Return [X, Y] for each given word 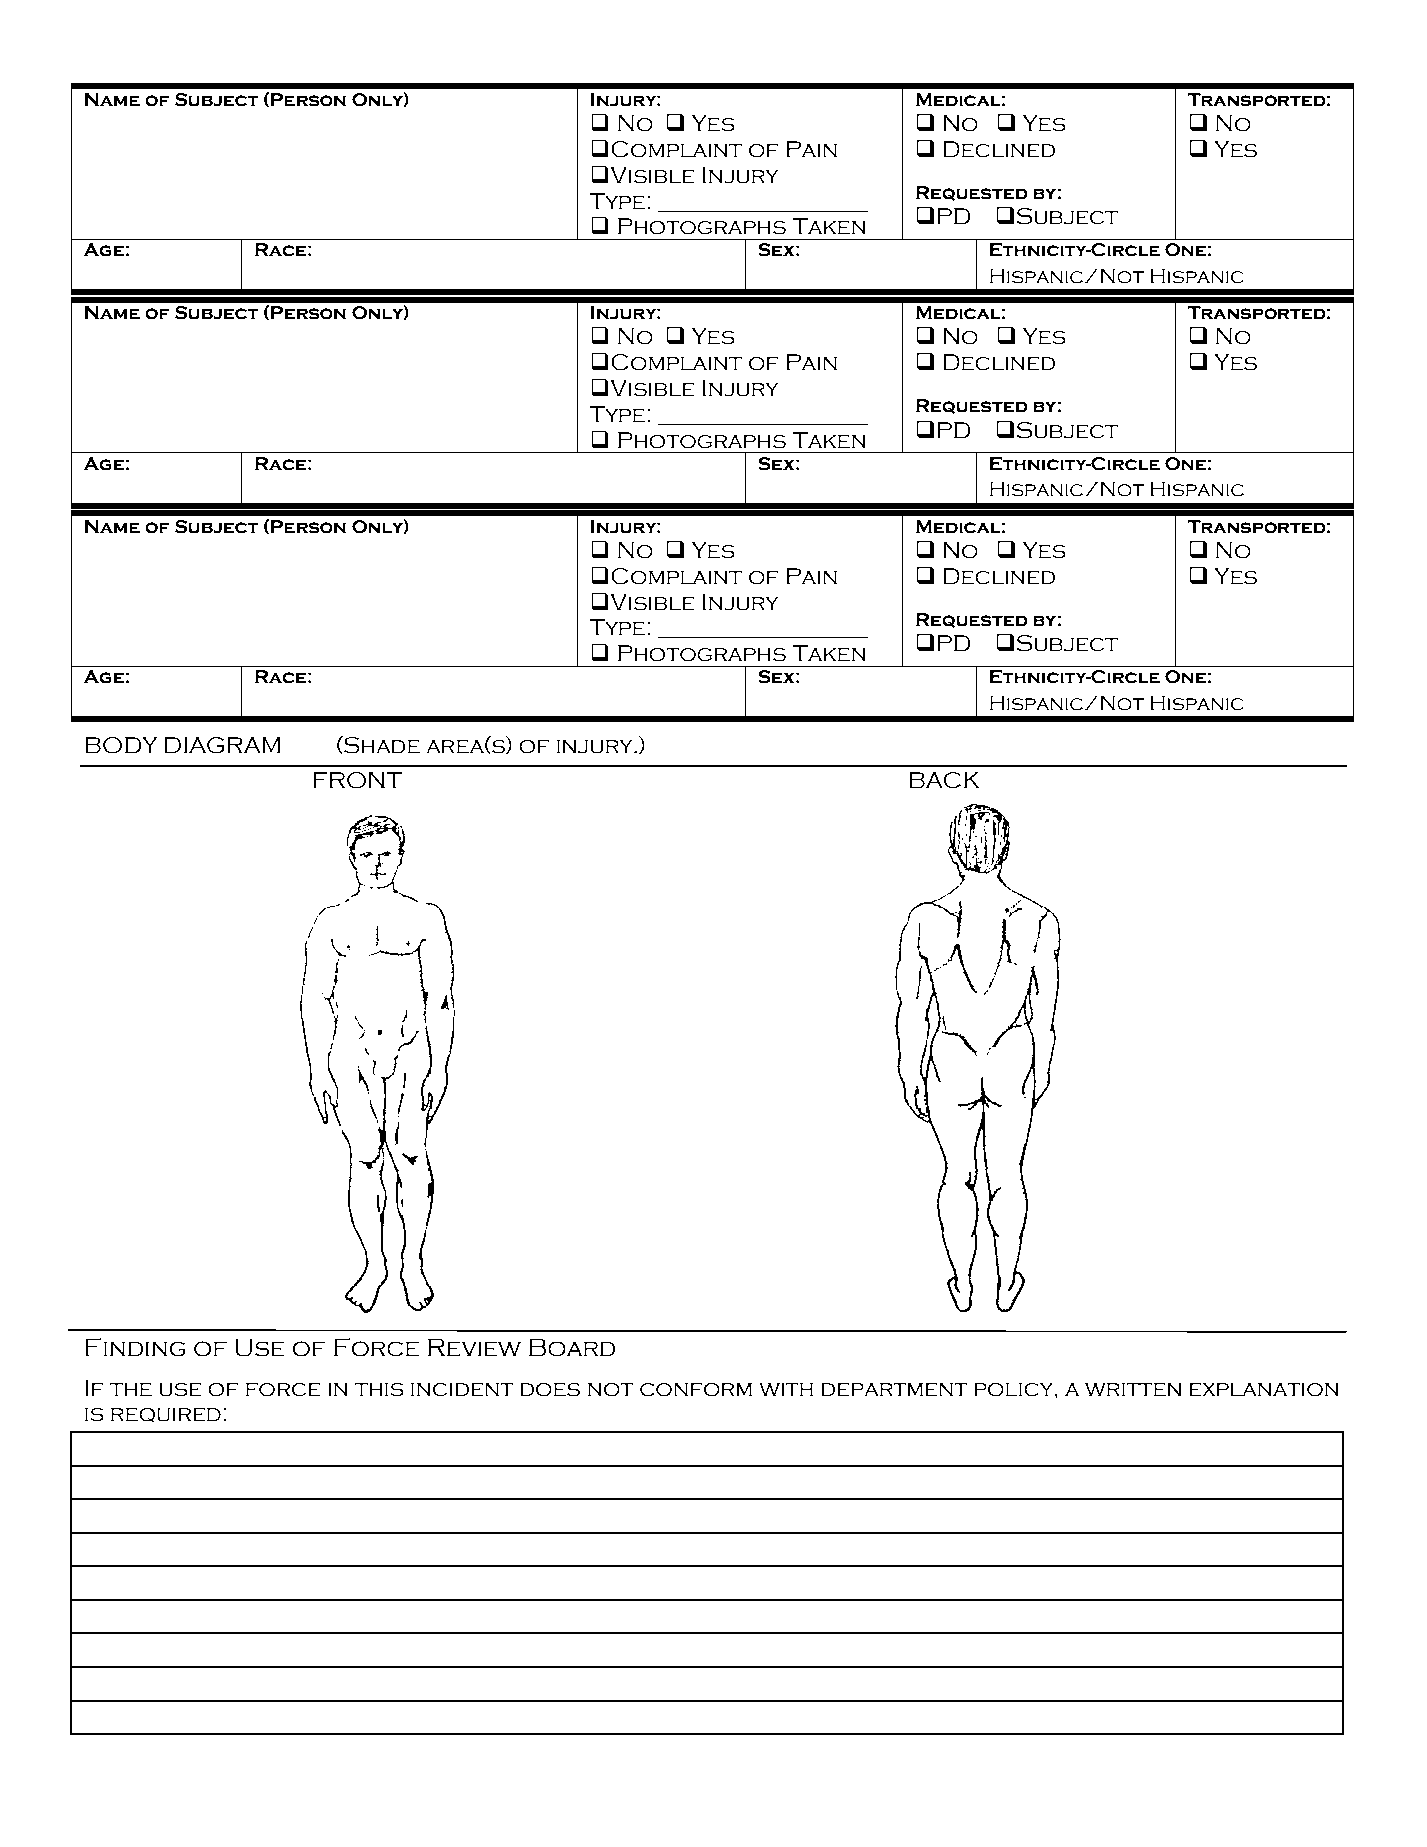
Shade [381, 745]
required [166, 1415]
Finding [135, 1347]
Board [572, 1347]
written [1133, 1389]
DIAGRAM [222, 745]
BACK [944, 780]
